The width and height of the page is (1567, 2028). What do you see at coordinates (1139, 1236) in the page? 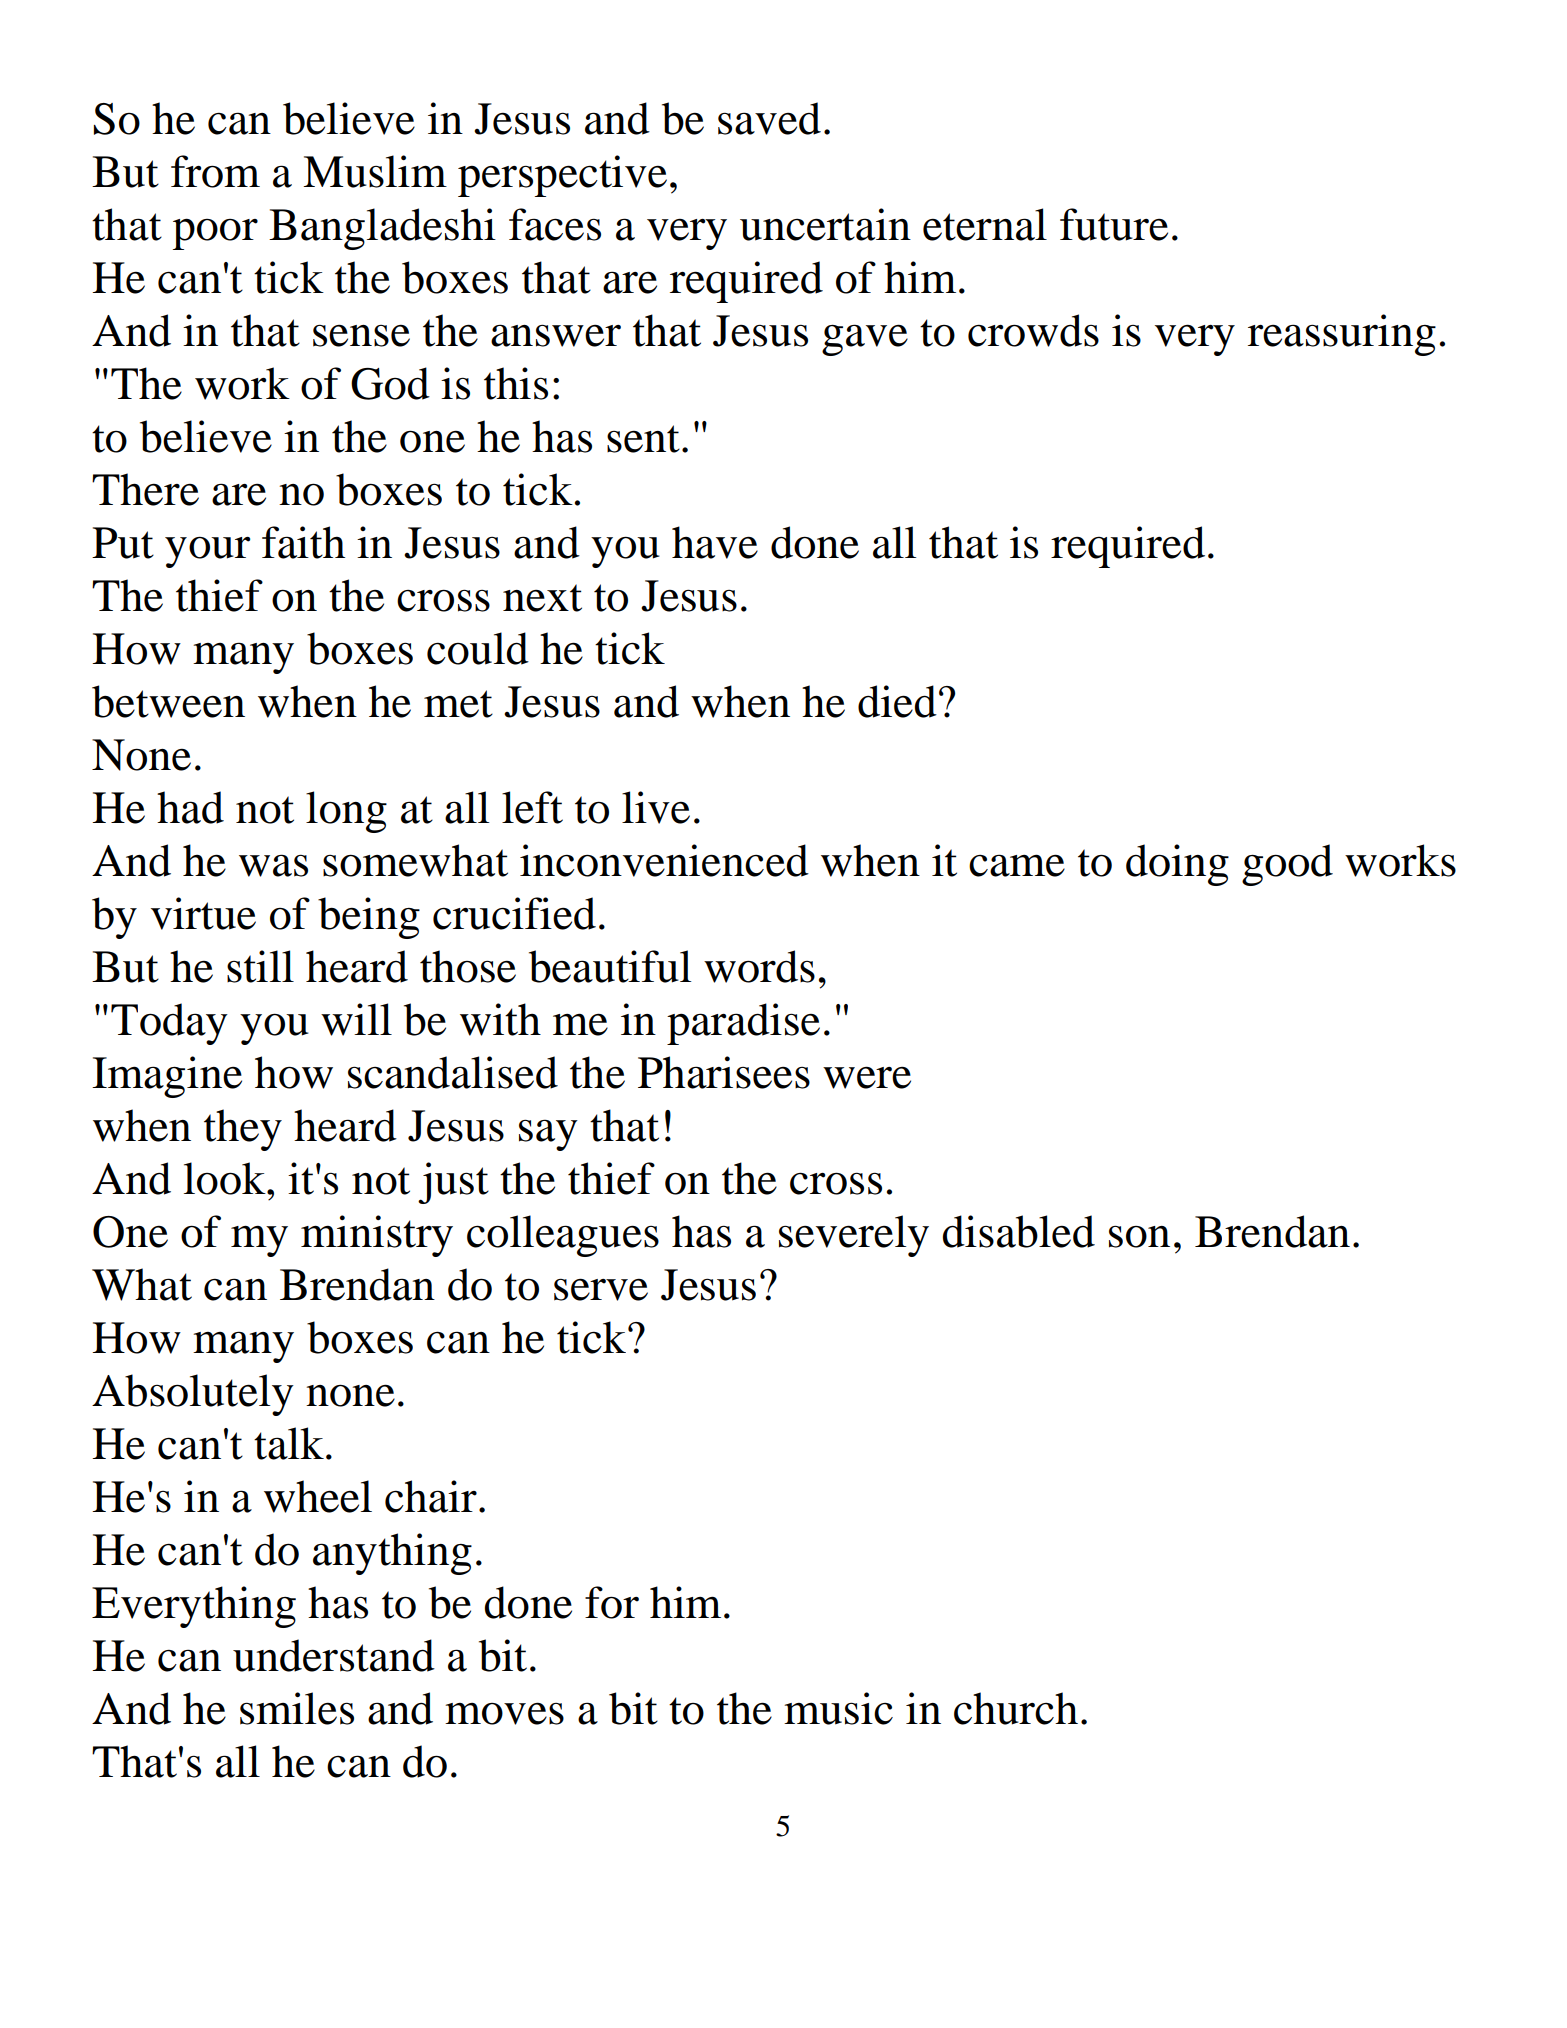
I see `son` at bounding box center [1139, 1236].
